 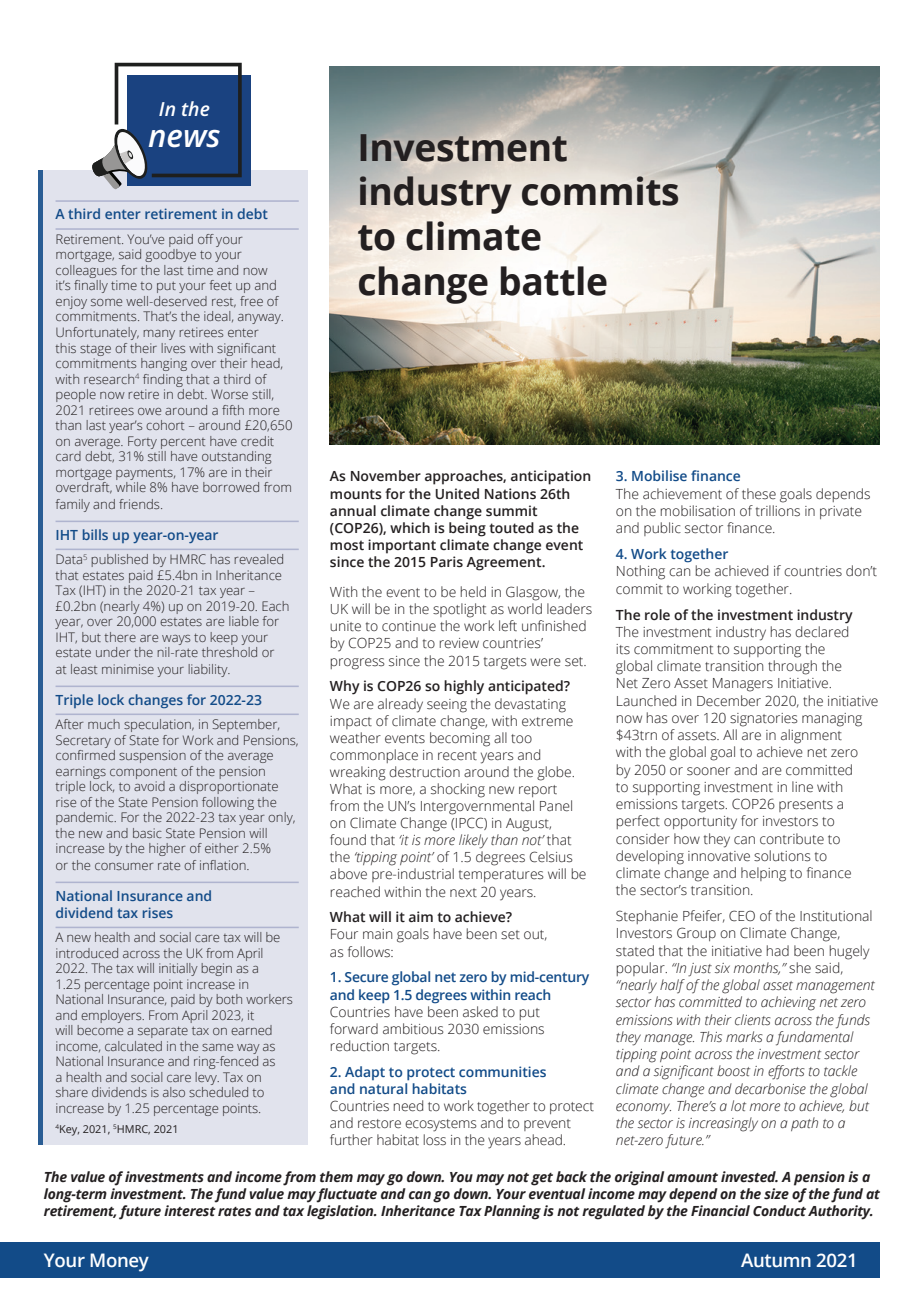 What do you see at coordinates (763, 874) in the page?
I see `helping` at bounding box center [763, 874].
